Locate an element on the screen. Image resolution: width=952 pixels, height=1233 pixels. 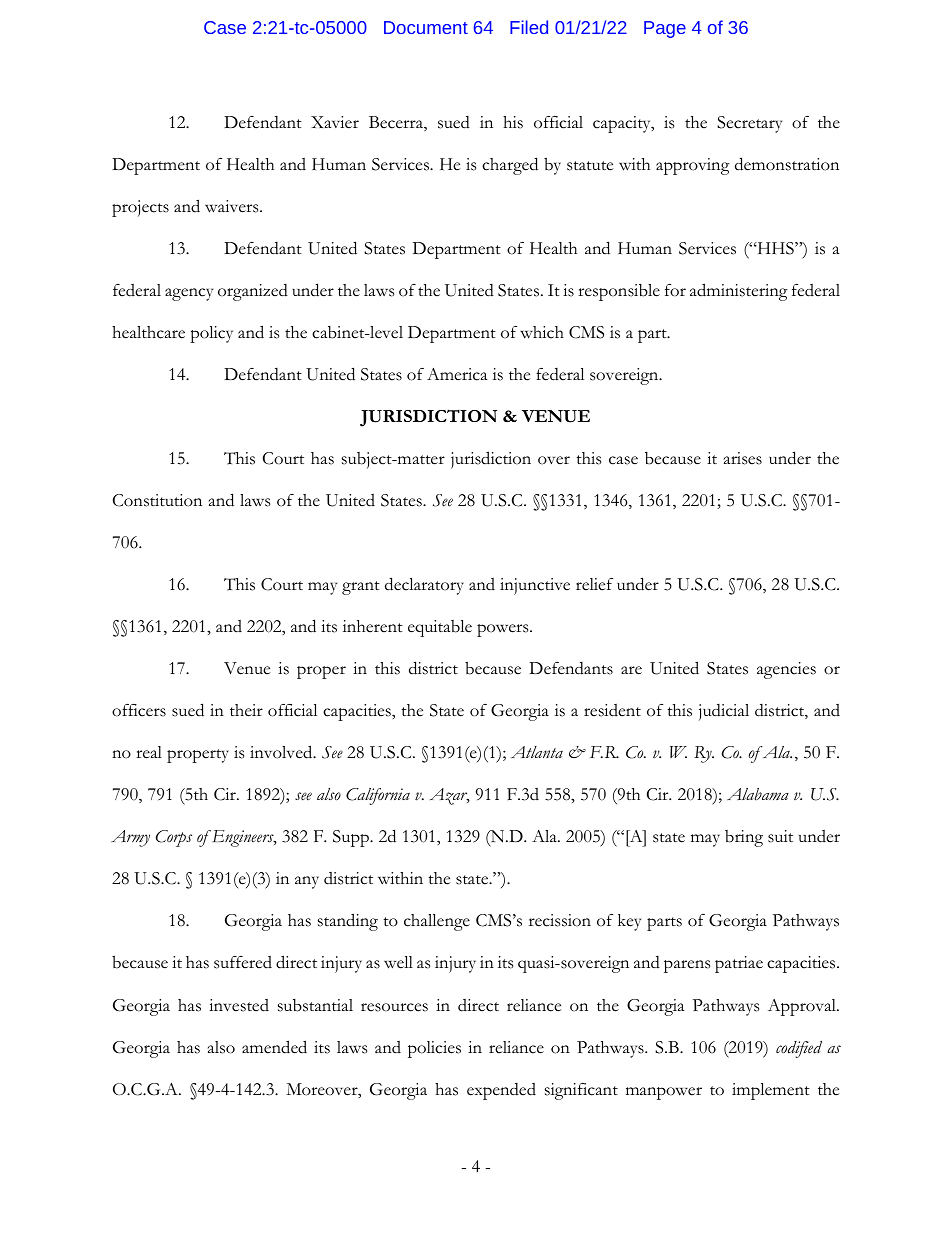
amended is located at coordinates (274, 1047).
